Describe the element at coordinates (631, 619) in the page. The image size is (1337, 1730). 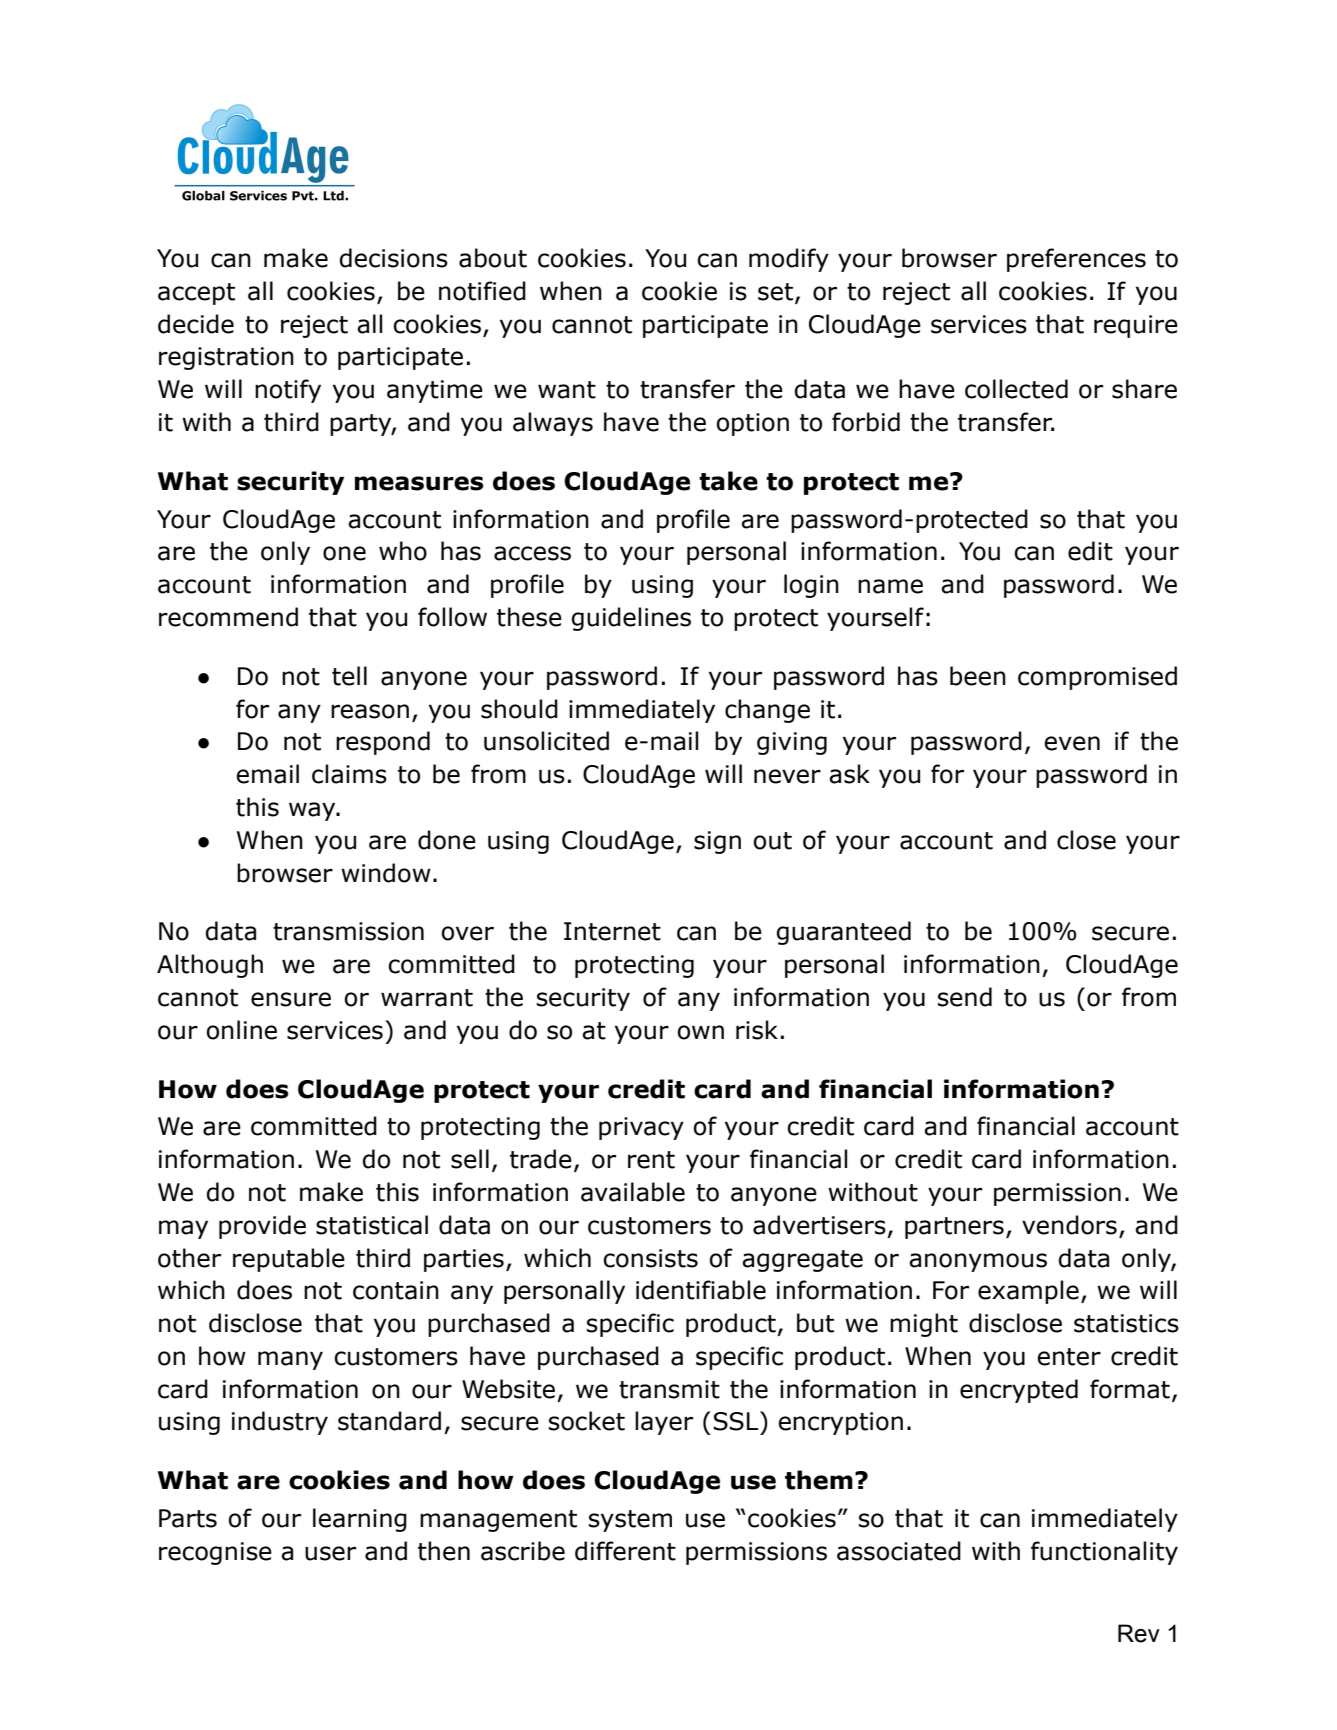
I see `guidelines` at that location.
